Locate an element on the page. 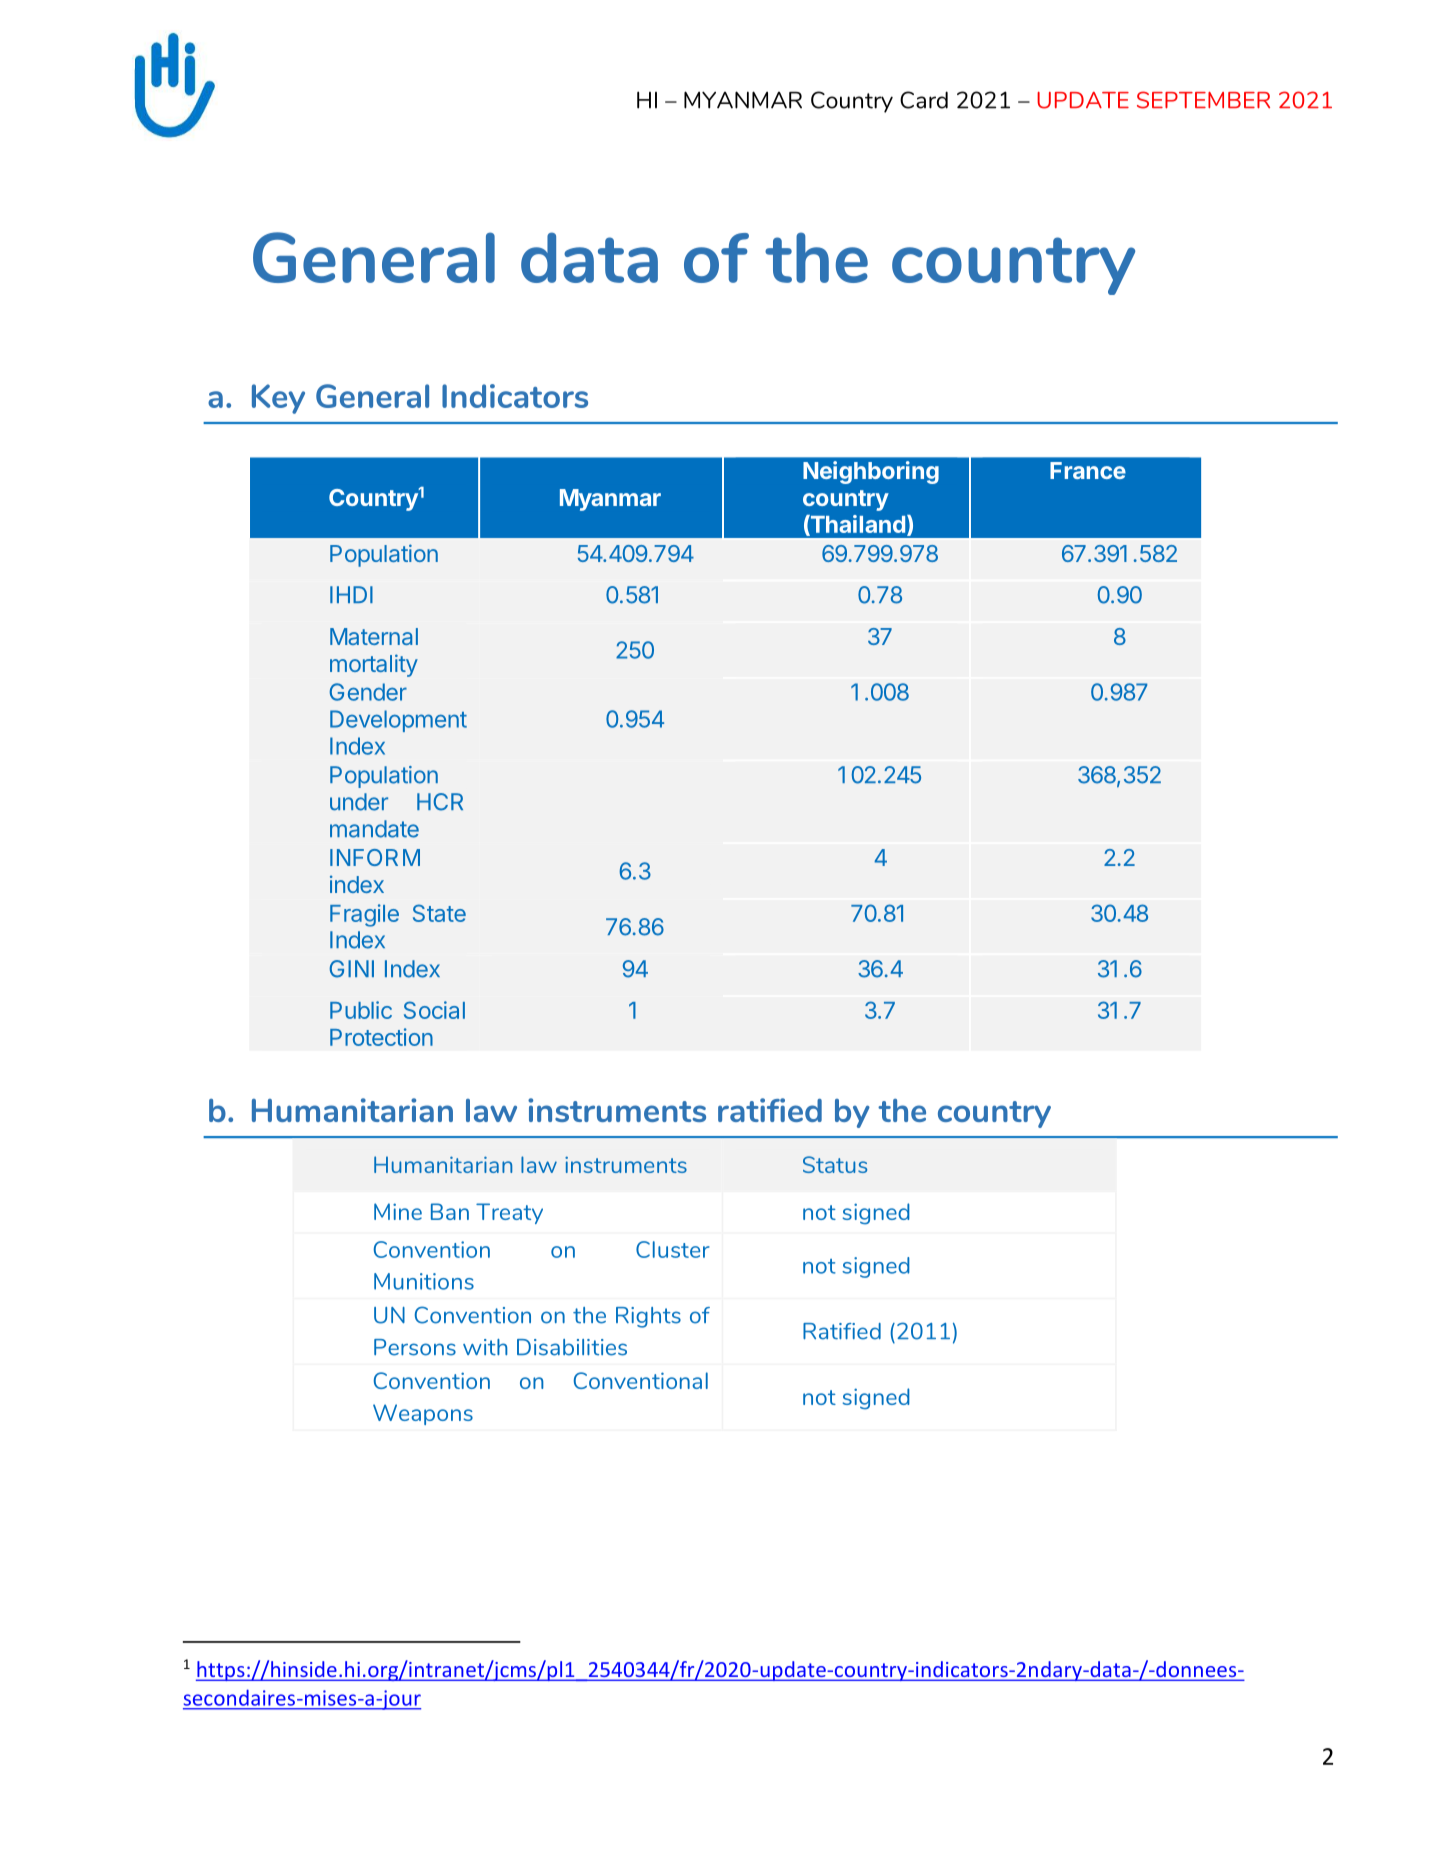 This page has height=1856, width=1434. Development is located at coordinates (398, 721).
